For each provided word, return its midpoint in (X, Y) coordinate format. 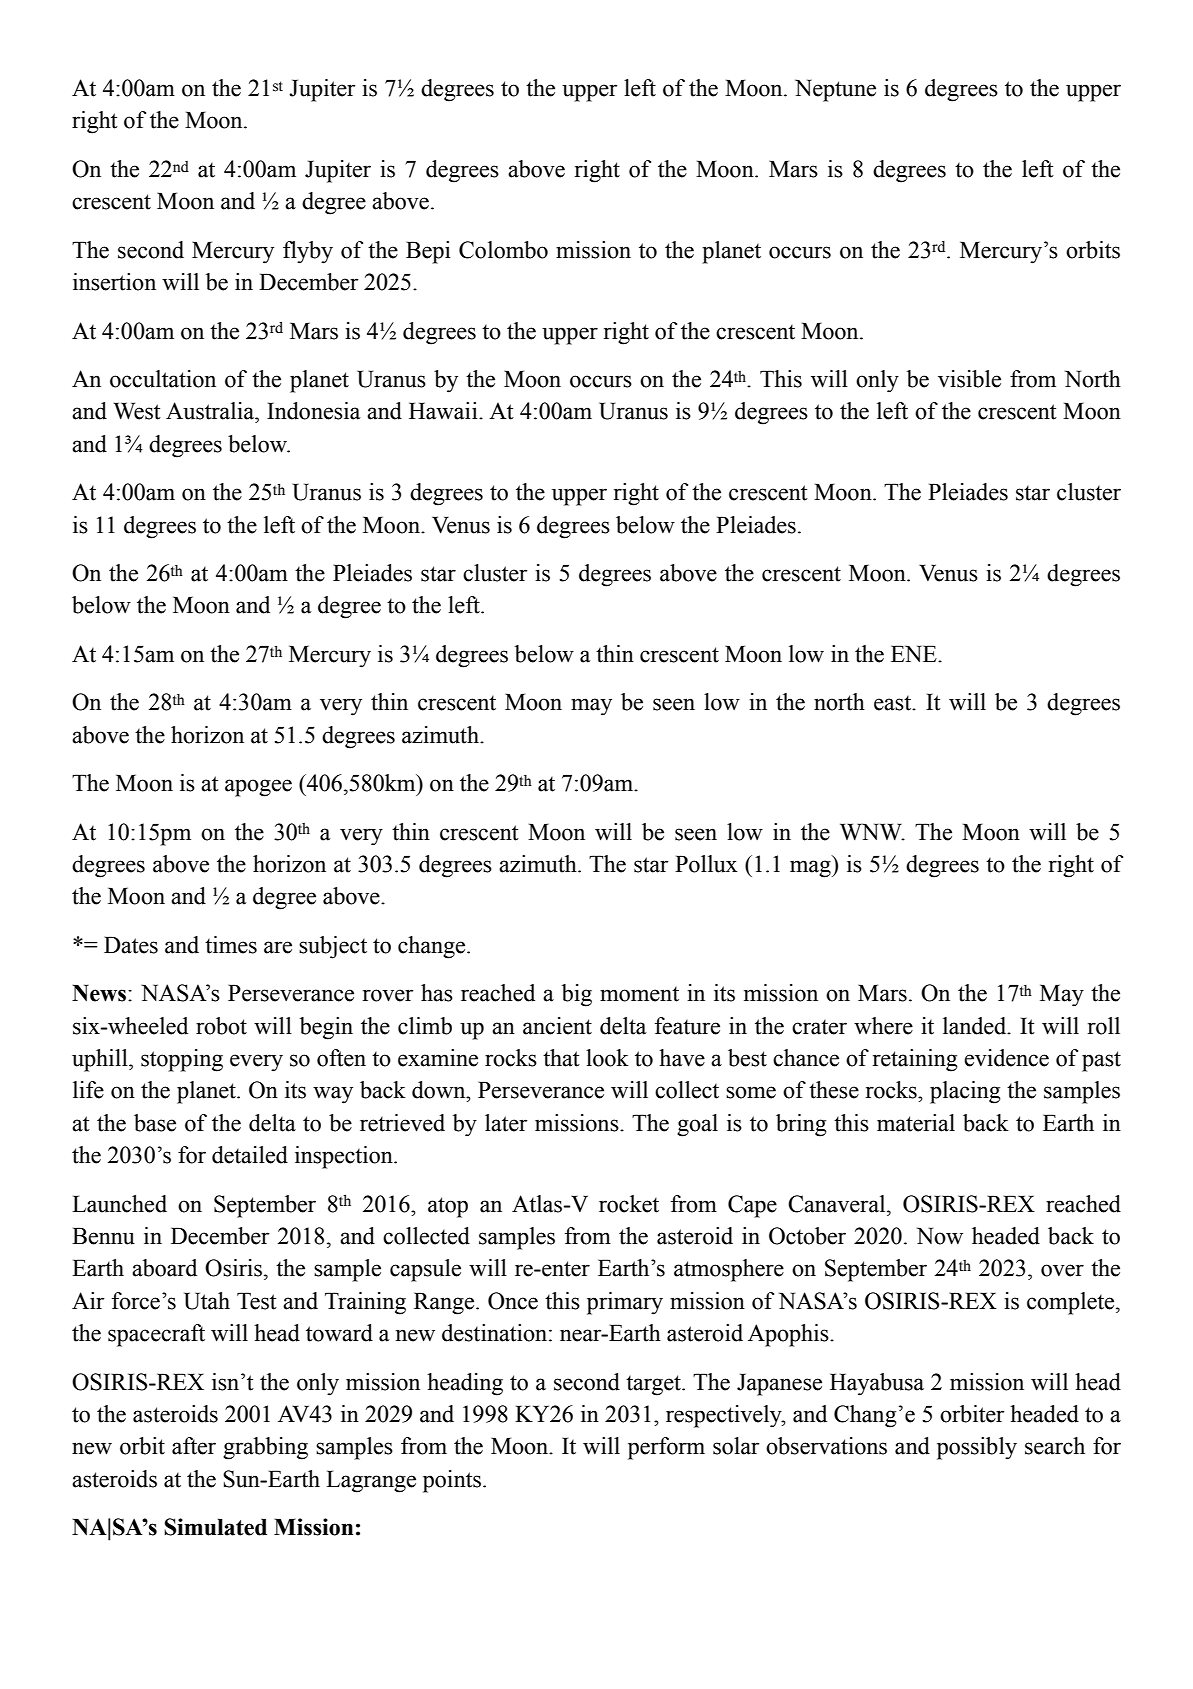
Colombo (503, 250)
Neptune (835, 90)
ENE (915, 653)
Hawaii (444, 411)
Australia (211, 411)
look (607, 1058)
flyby (308, 252)
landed (976, 1026)
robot (221, 1026)
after (194, 1446)
